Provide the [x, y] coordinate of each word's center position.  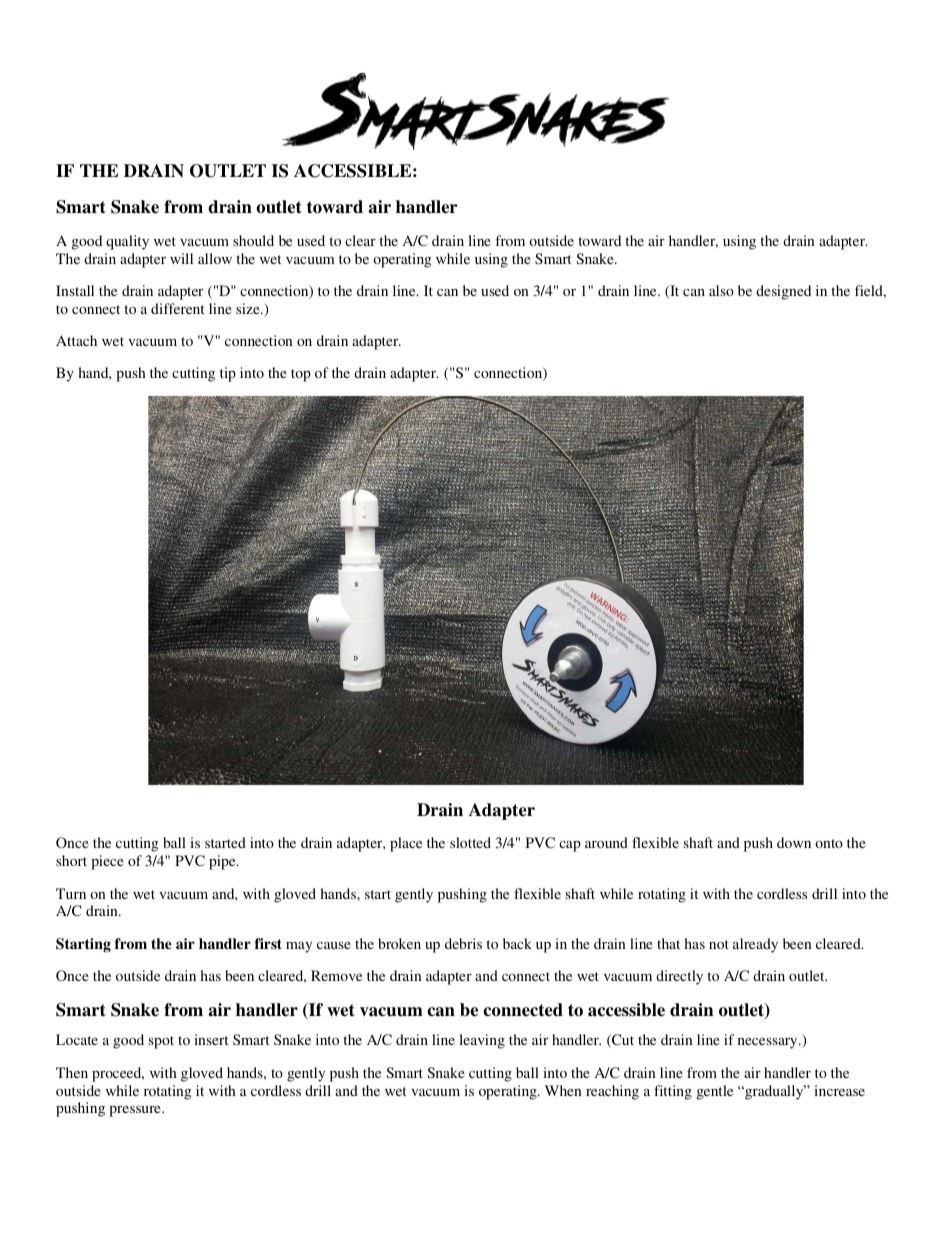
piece [107, 862]
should [253, 240]
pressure [136, 1111]
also [721, 290]
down [794, 842]
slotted [470, 842]
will [181, 258]
